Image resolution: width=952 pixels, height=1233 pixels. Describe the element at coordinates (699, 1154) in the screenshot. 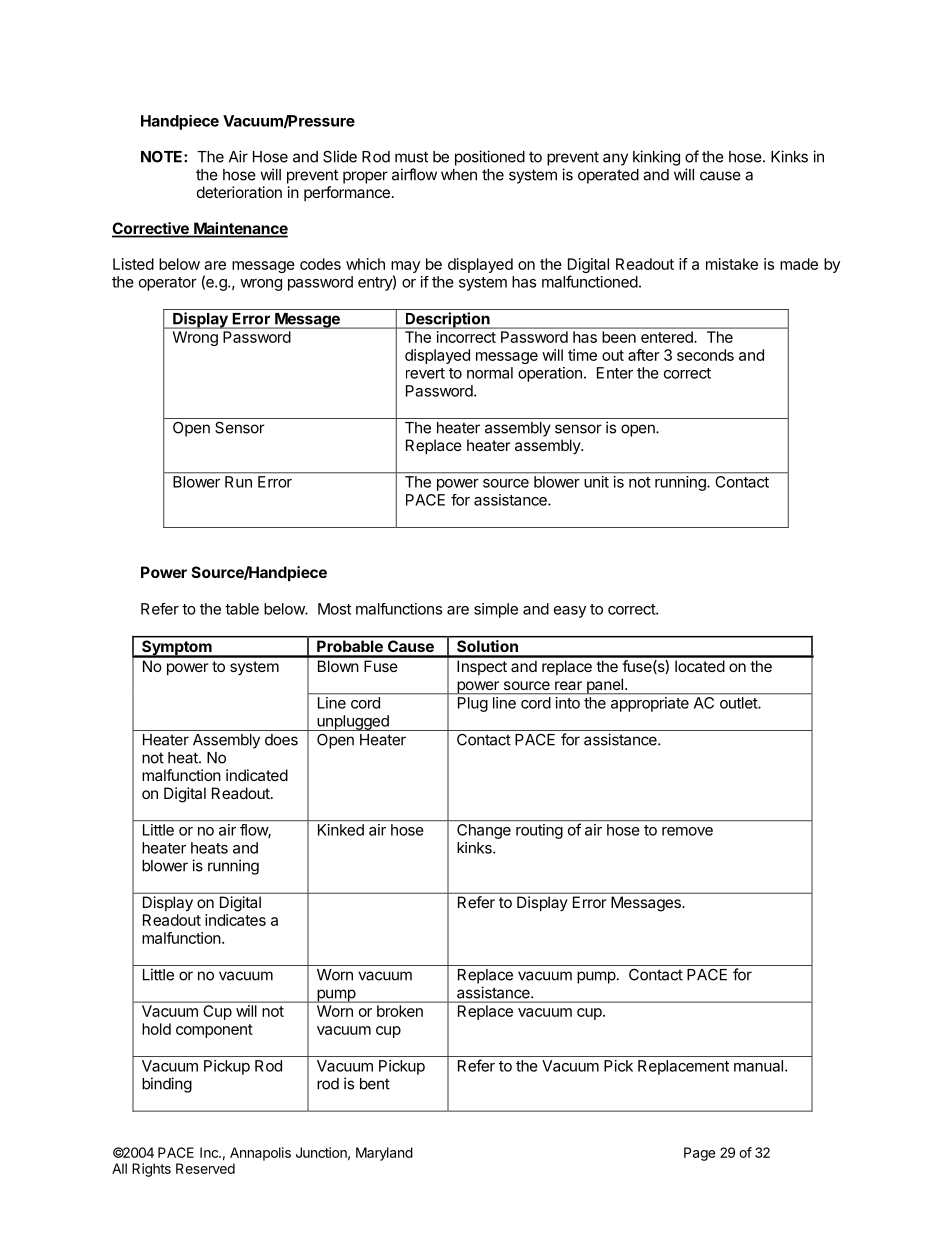

I see `Page` at that location.
